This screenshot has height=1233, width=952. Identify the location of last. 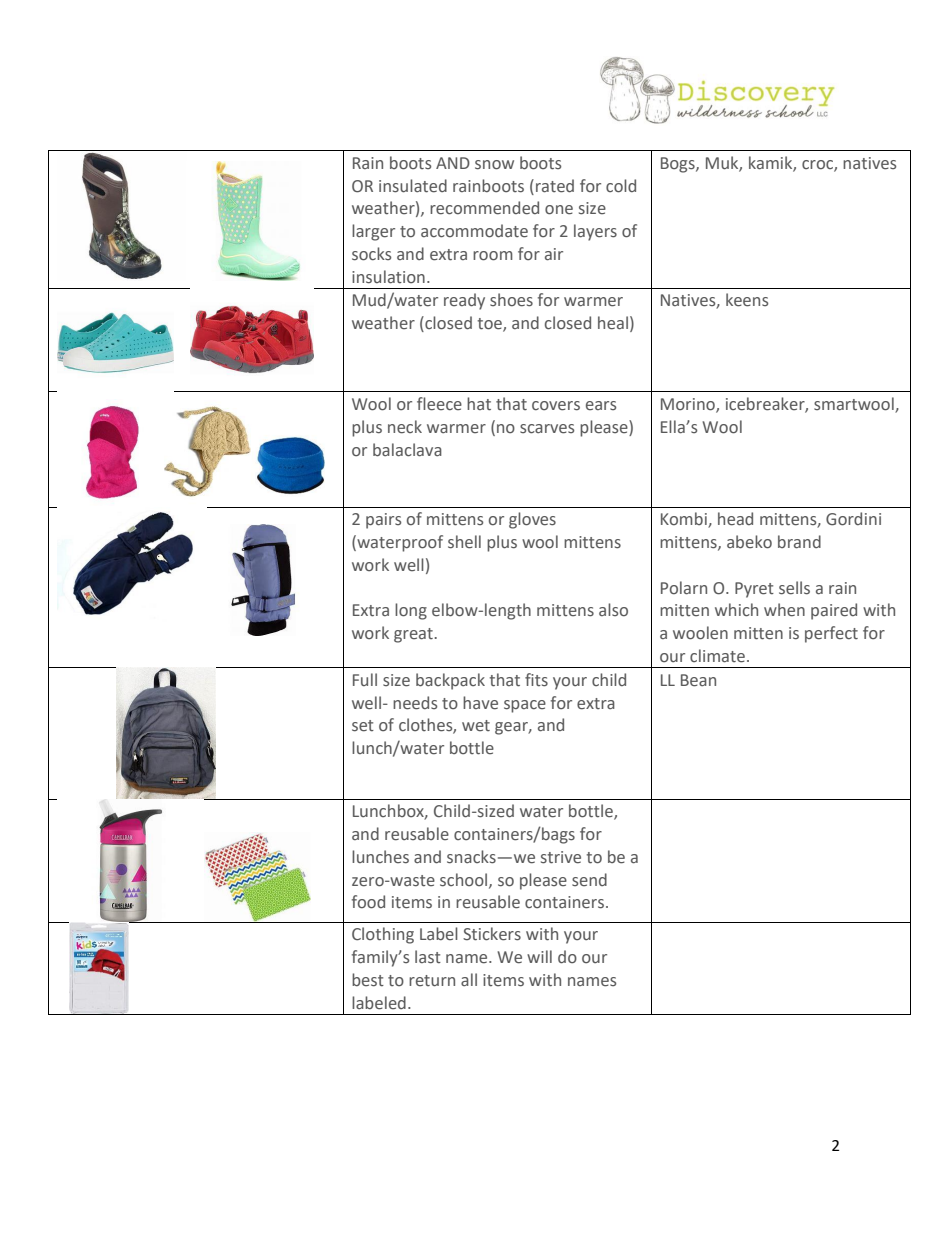
(428, 957).
